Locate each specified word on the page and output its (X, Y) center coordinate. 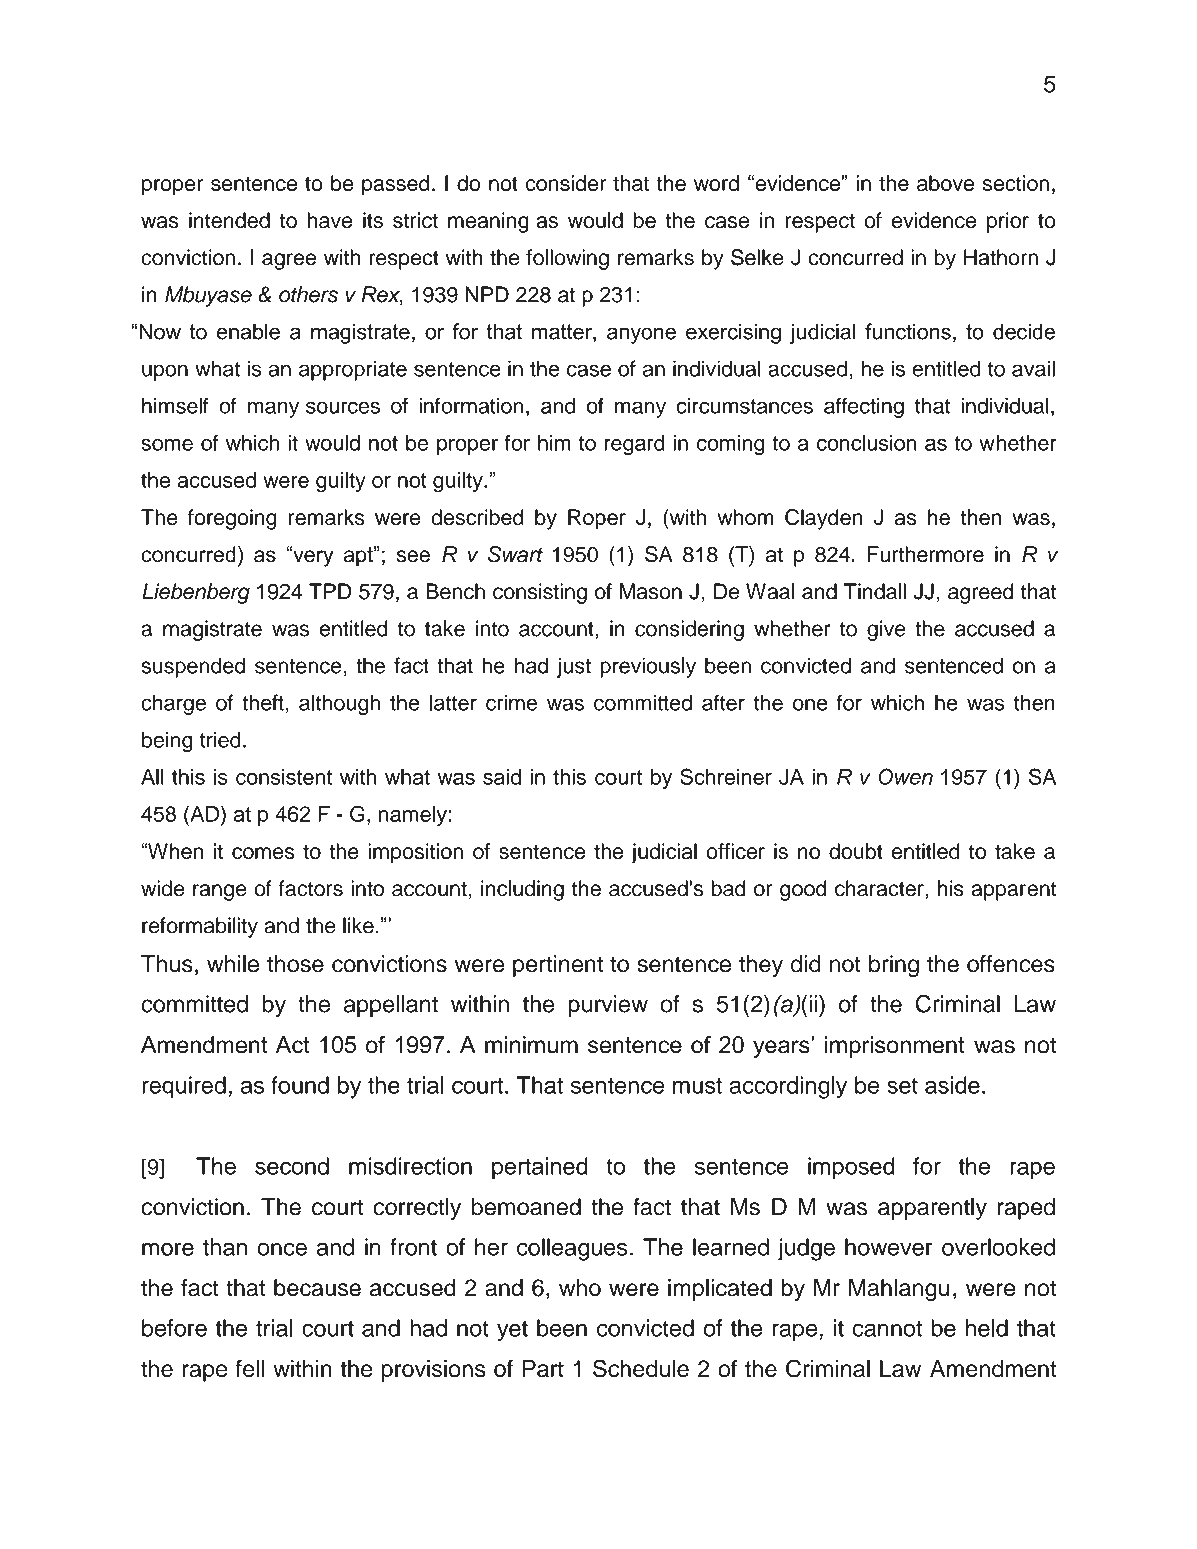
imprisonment (895, 1047)
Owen (905, 776)
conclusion (867, 442)
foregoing (232, 519)
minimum (531, 1045)
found (300, 1085)
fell (250, 1368)
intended (229, 220)
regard (635, 445)
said (502, 777)
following (567, 259)
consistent (284, 777)
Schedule (641, 1368)
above (945, 183)
